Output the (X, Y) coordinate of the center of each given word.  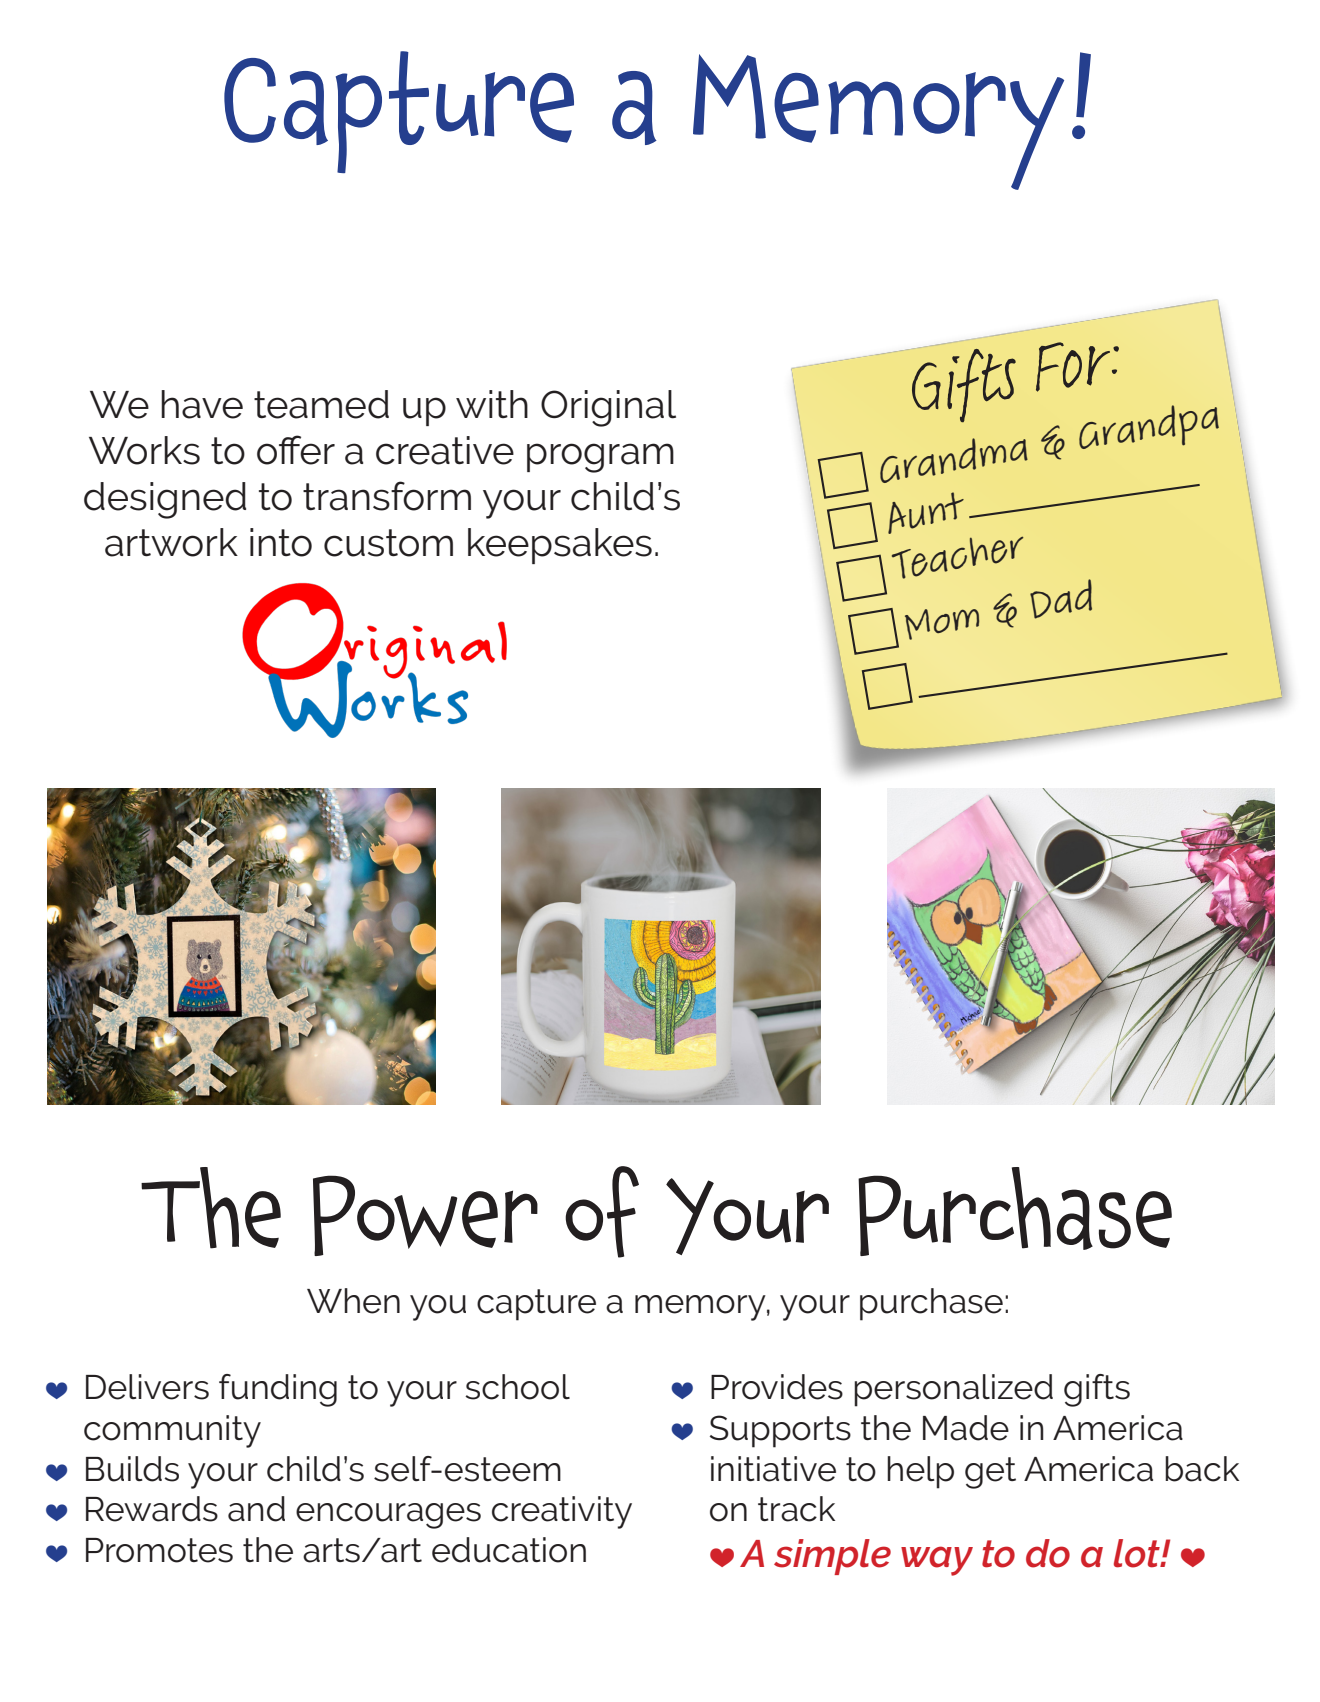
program (600, 458)
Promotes (159, 1550)
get (990, 1473)
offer (296, 450)
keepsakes (560, 546)
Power (425, 1215)
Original (608, 408)
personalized (953, 1390)
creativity (562, 1512)
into (281, 542)
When (353, 1301)
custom (388, 543)
